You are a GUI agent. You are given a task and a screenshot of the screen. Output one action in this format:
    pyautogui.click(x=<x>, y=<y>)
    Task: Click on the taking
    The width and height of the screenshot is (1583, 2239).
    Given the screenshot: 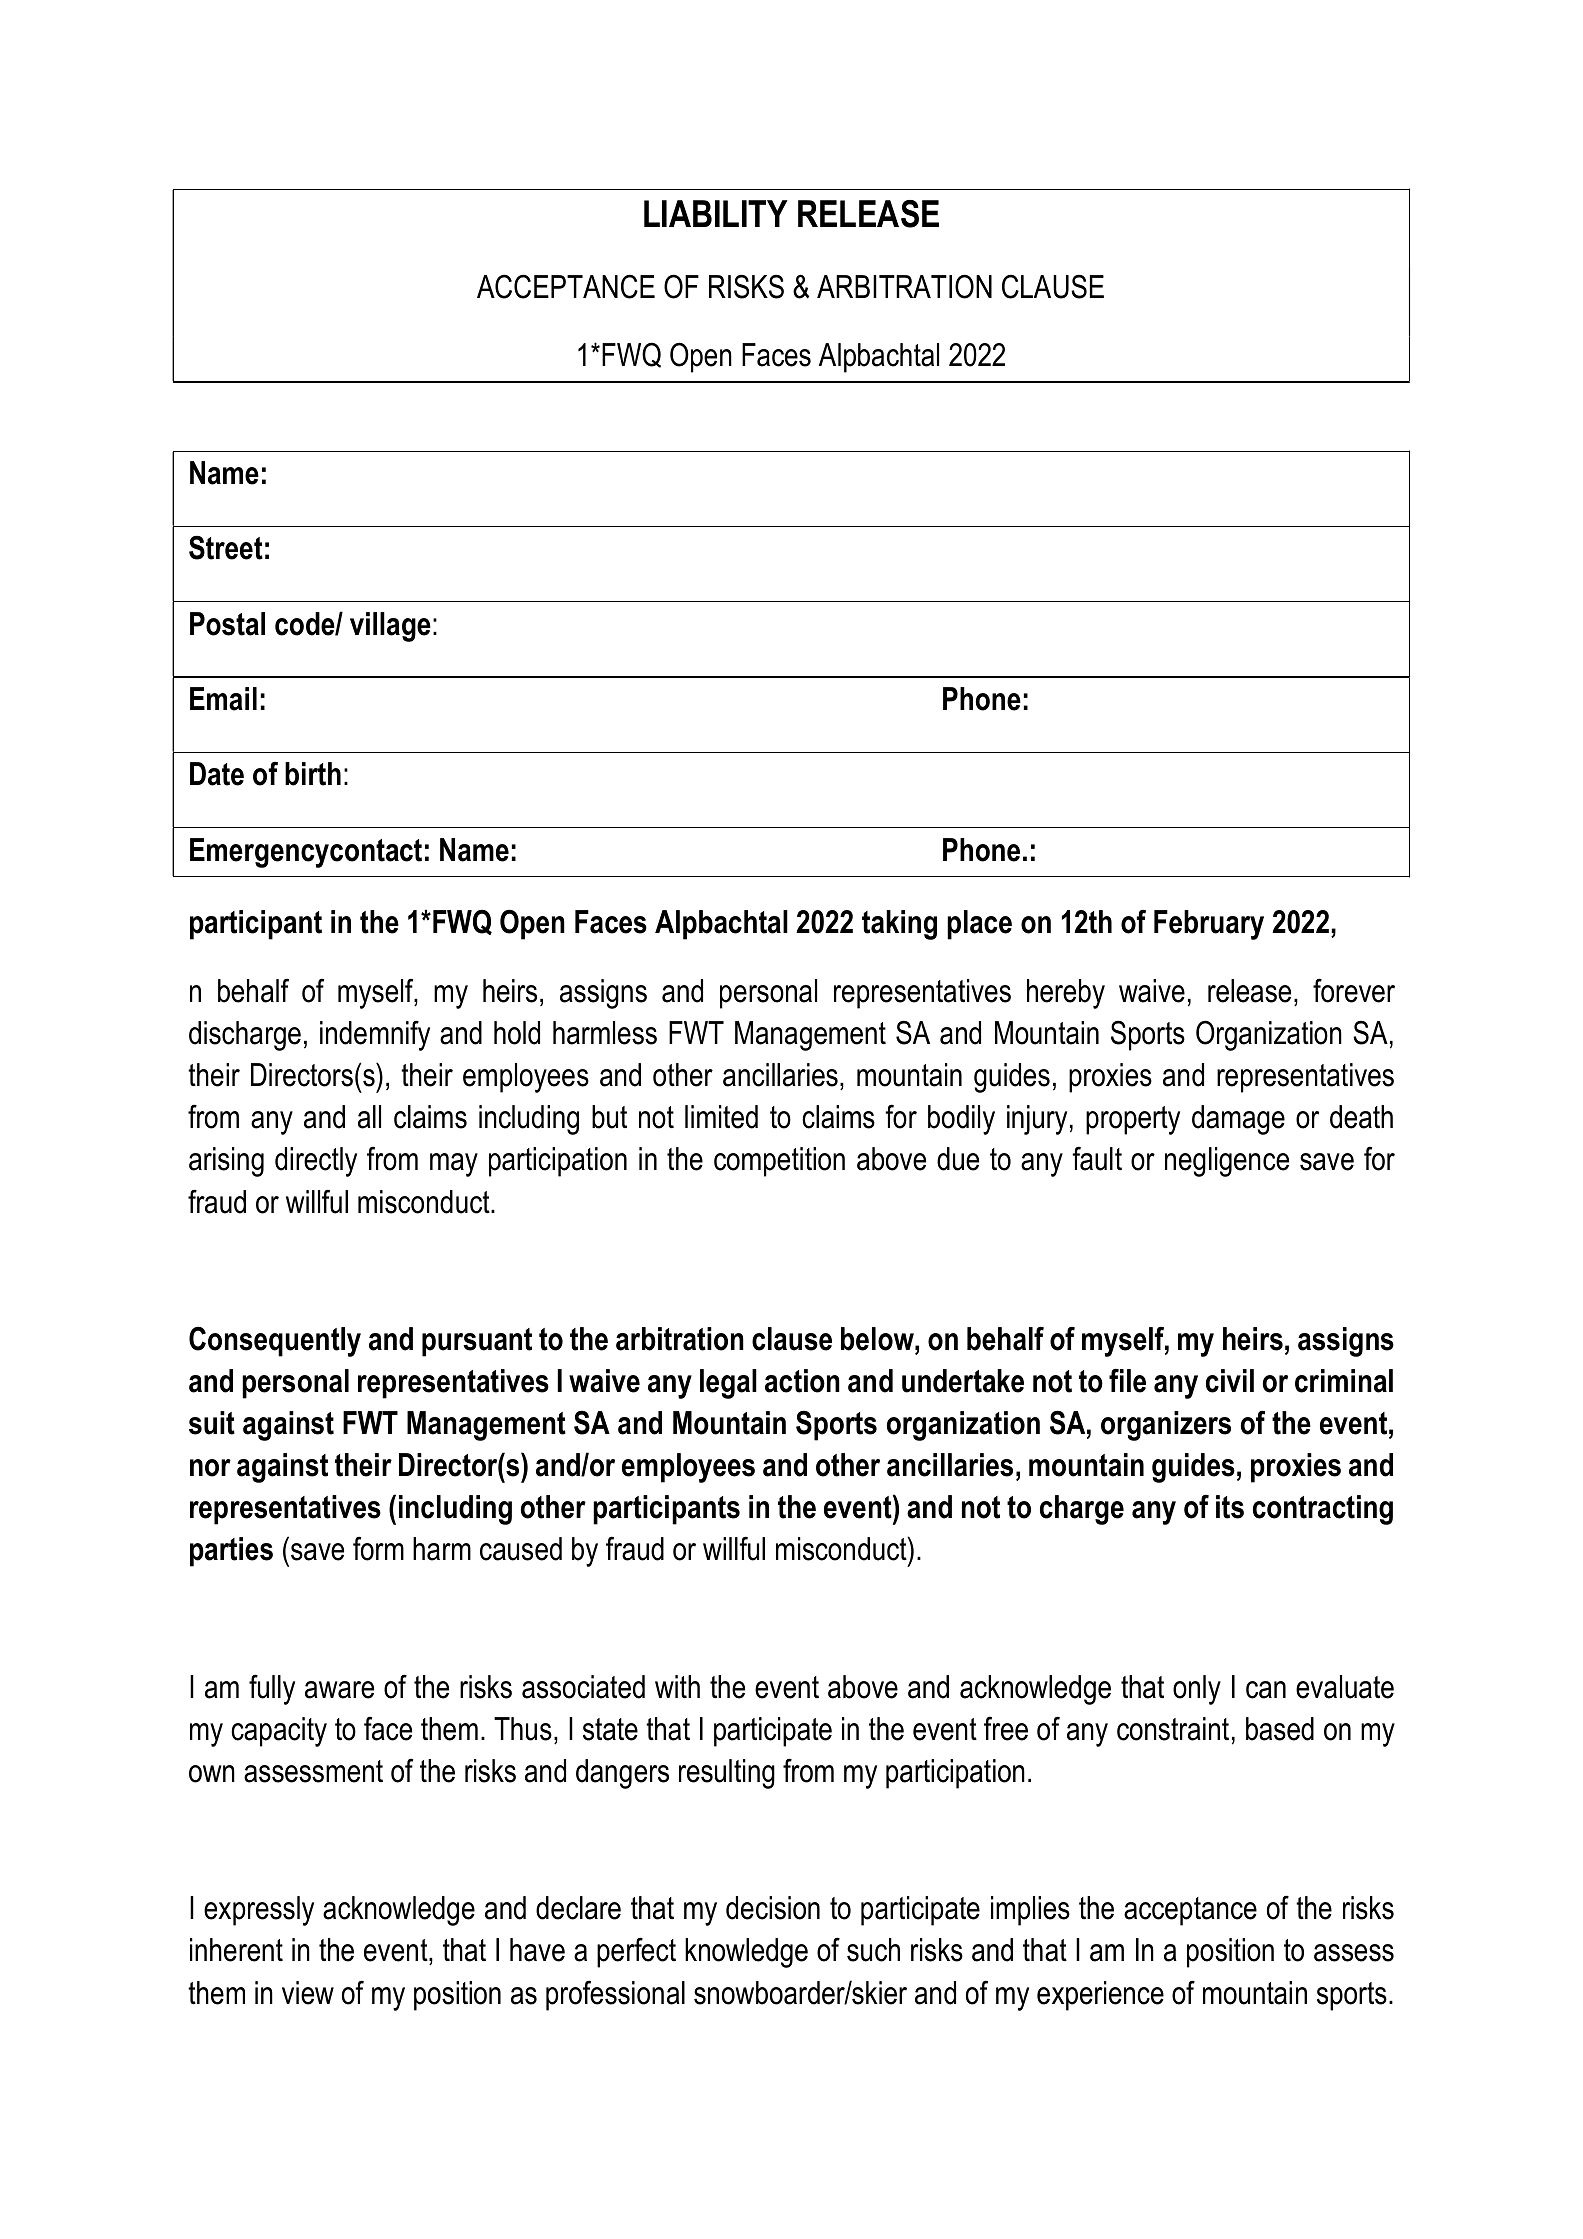 What is the action you would take?
    pyautogui.click(x=899, y=925)
